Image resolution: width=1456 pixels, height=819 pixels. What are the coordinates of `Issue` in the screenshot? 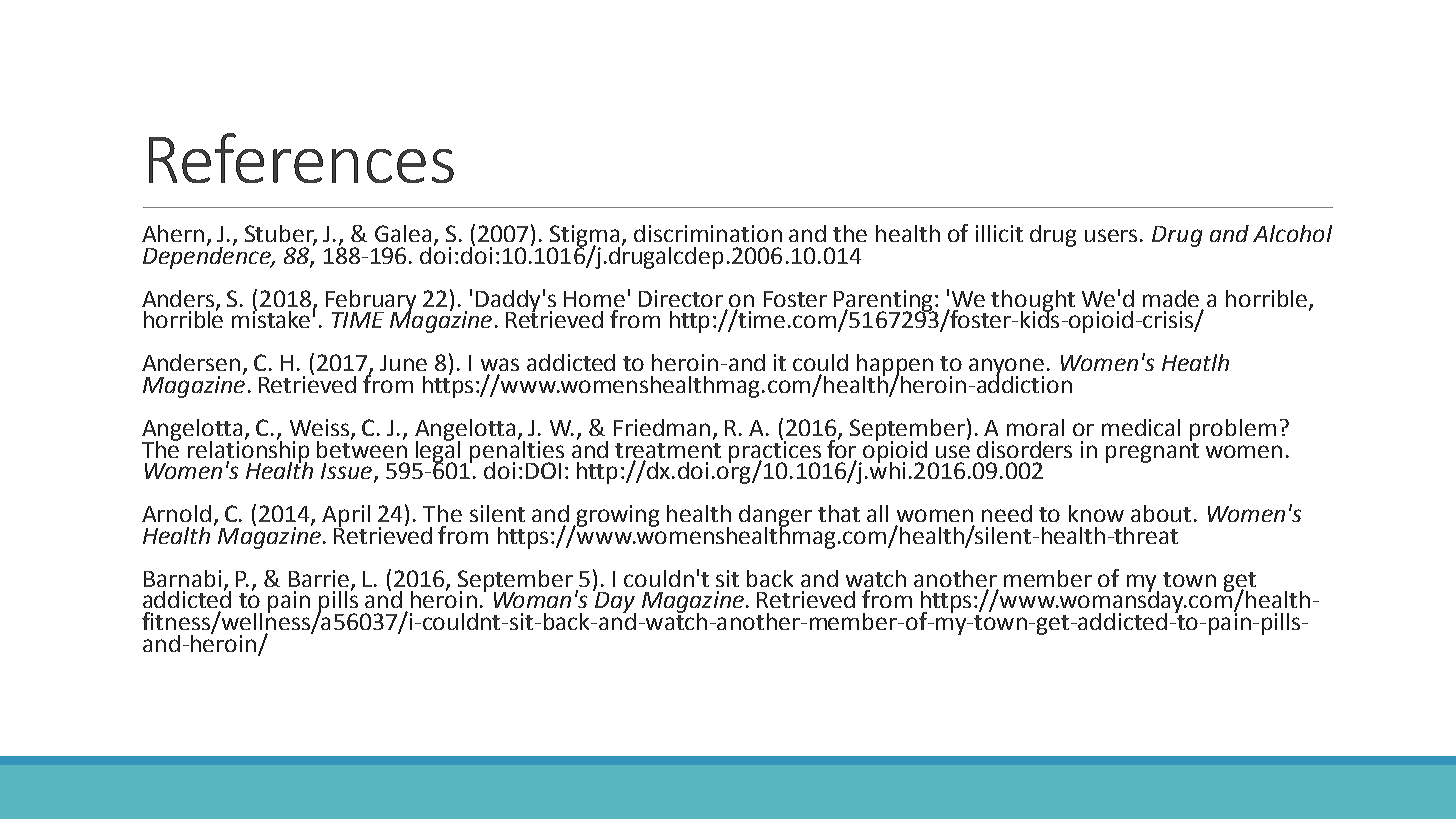 It's located at (346, 471).
